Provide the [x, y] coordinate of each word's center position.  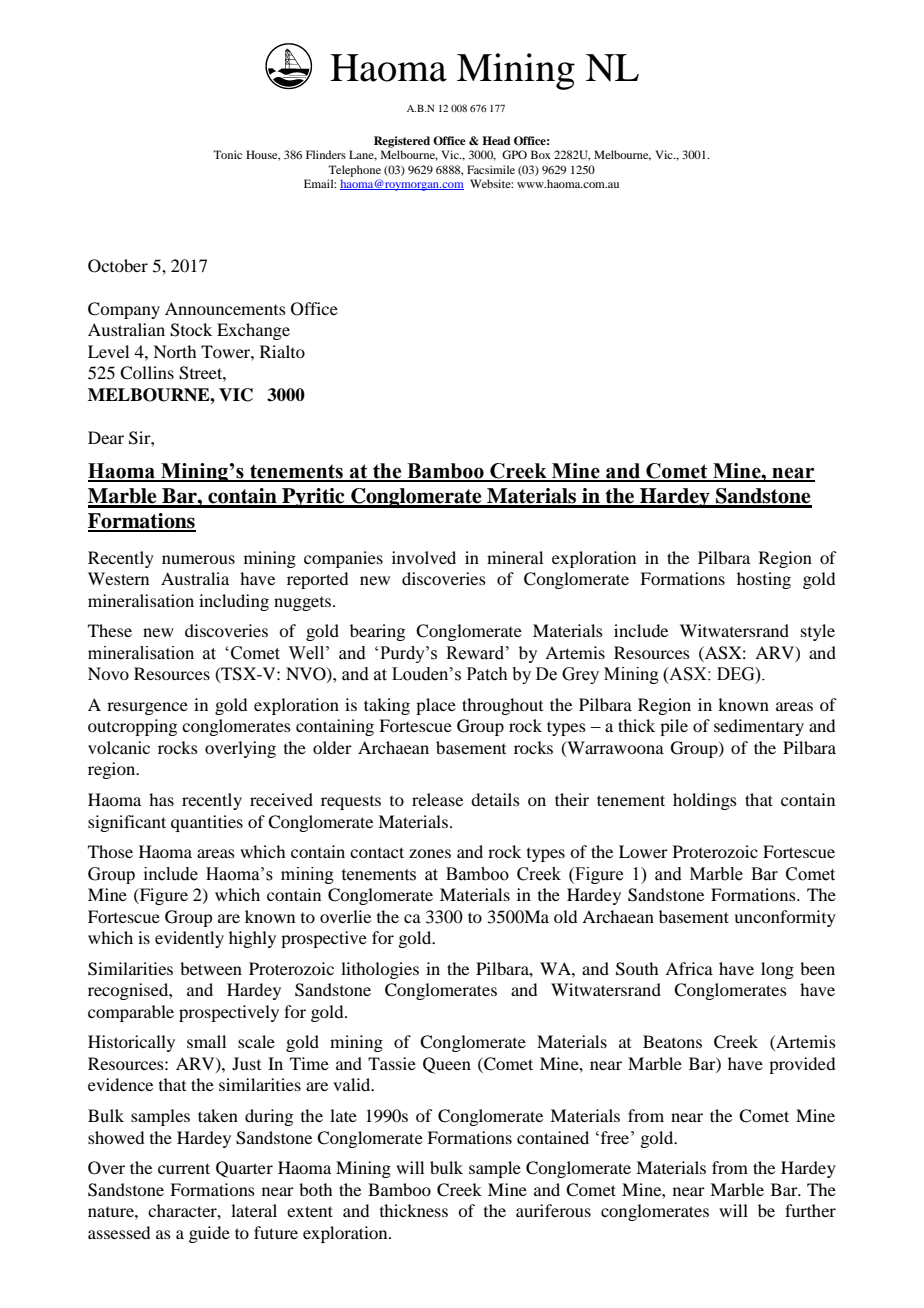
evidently [189, 939]
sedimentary [759, 727]
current [184, 1168]
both [315, 1189]
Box [541, 154]
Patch [487, 674]
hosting [764, 580]
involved [424, 557]
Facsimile [491, 169]
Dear [106, 437]
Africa [689, 968]
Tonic [227, 154]
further [810, 1210]
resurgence [147, 708]
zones [430, 853]
